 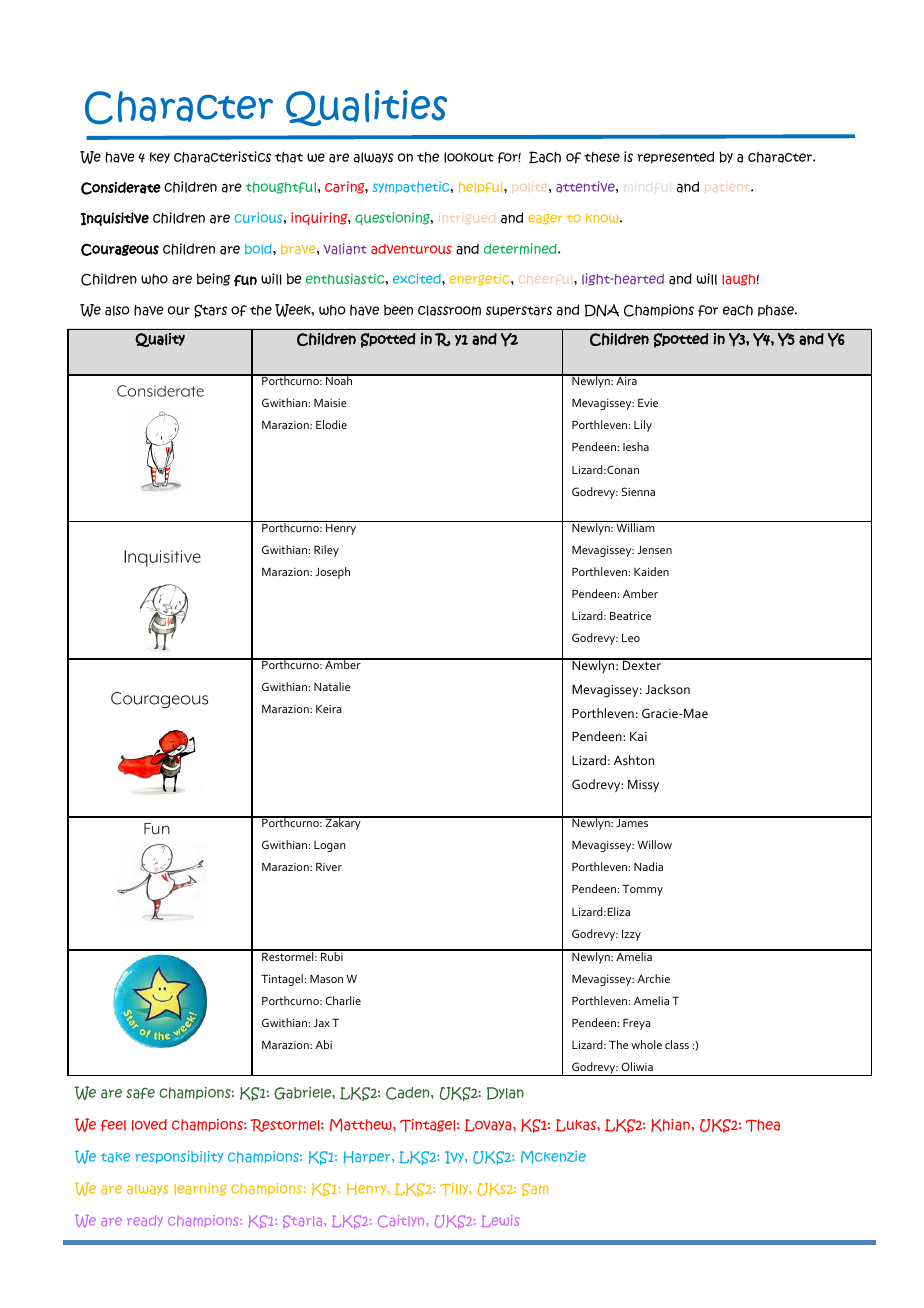 What do you see at coordinates (160, 157) in the image?
I see `key` at bounding box center [160, 157].
